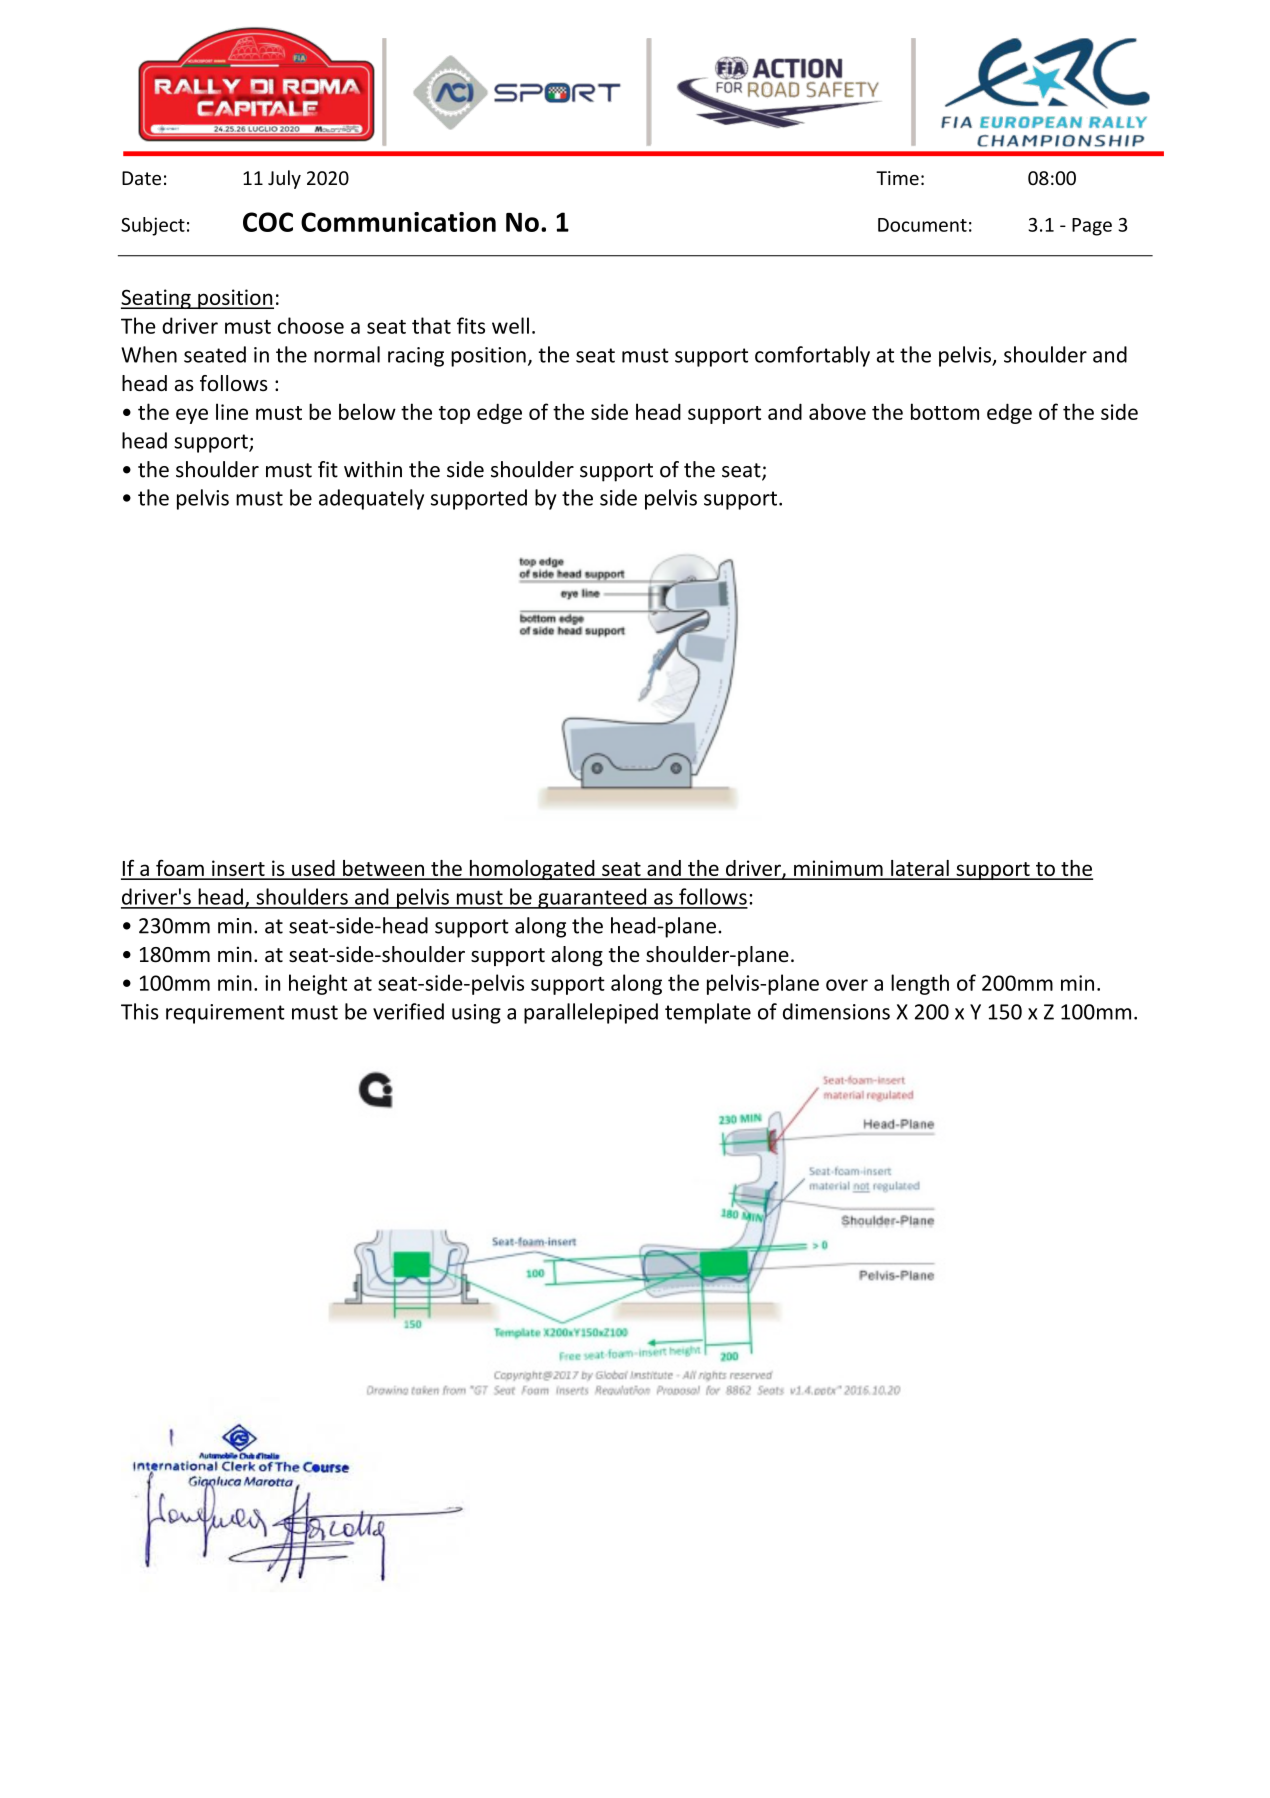 Image resolution: width=1270 pixels, height=1798 pixels. Describe the element at coordinates (232, 411) in the page. I see `line` at that location.
